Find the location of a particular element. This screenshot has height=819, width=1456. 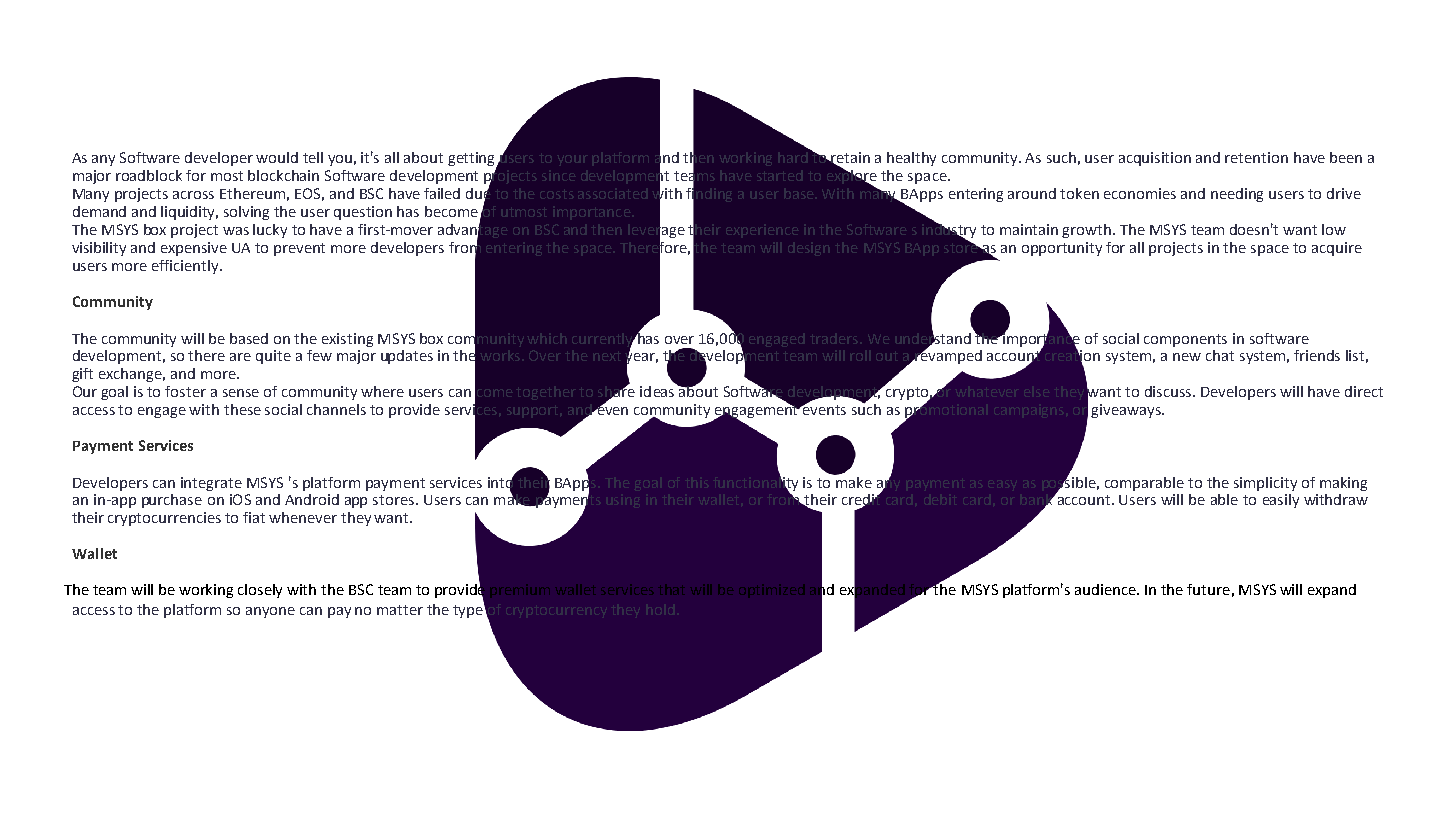

opportunity is located at coordinates (1062, 249).
